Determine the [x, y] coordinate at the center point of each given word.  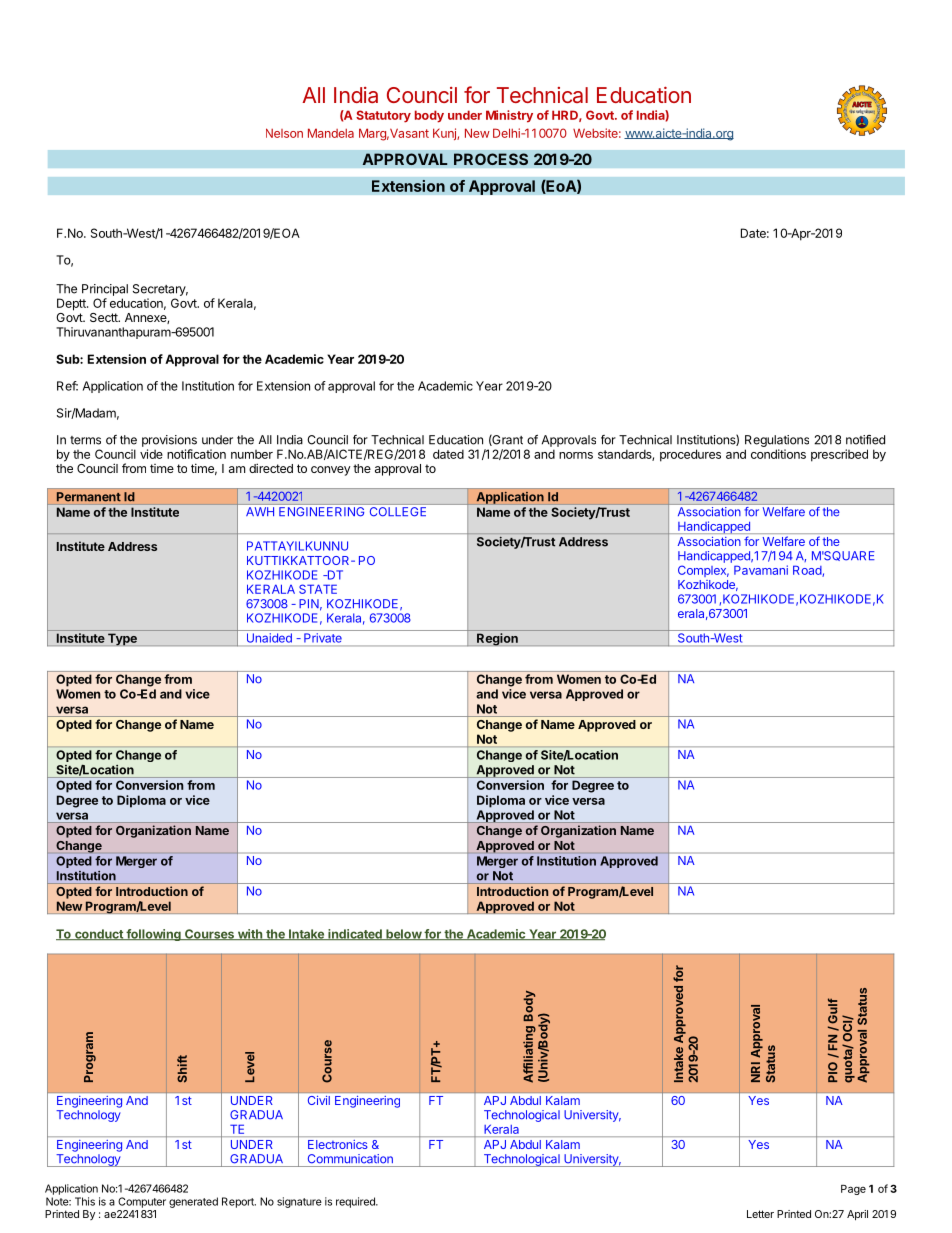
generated [193, 1202]
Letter [760, 1214]
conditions [778, 454]
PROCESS [491, 159]
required [356, 1202]
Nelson [284, 133]
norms [576, 455]
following [153, 935]
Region [497, 639]
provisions [169, 441]
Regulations [777, 442]
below [403, 934]
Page [853, 1190]
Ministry [509, 116]
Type [122, 639]
